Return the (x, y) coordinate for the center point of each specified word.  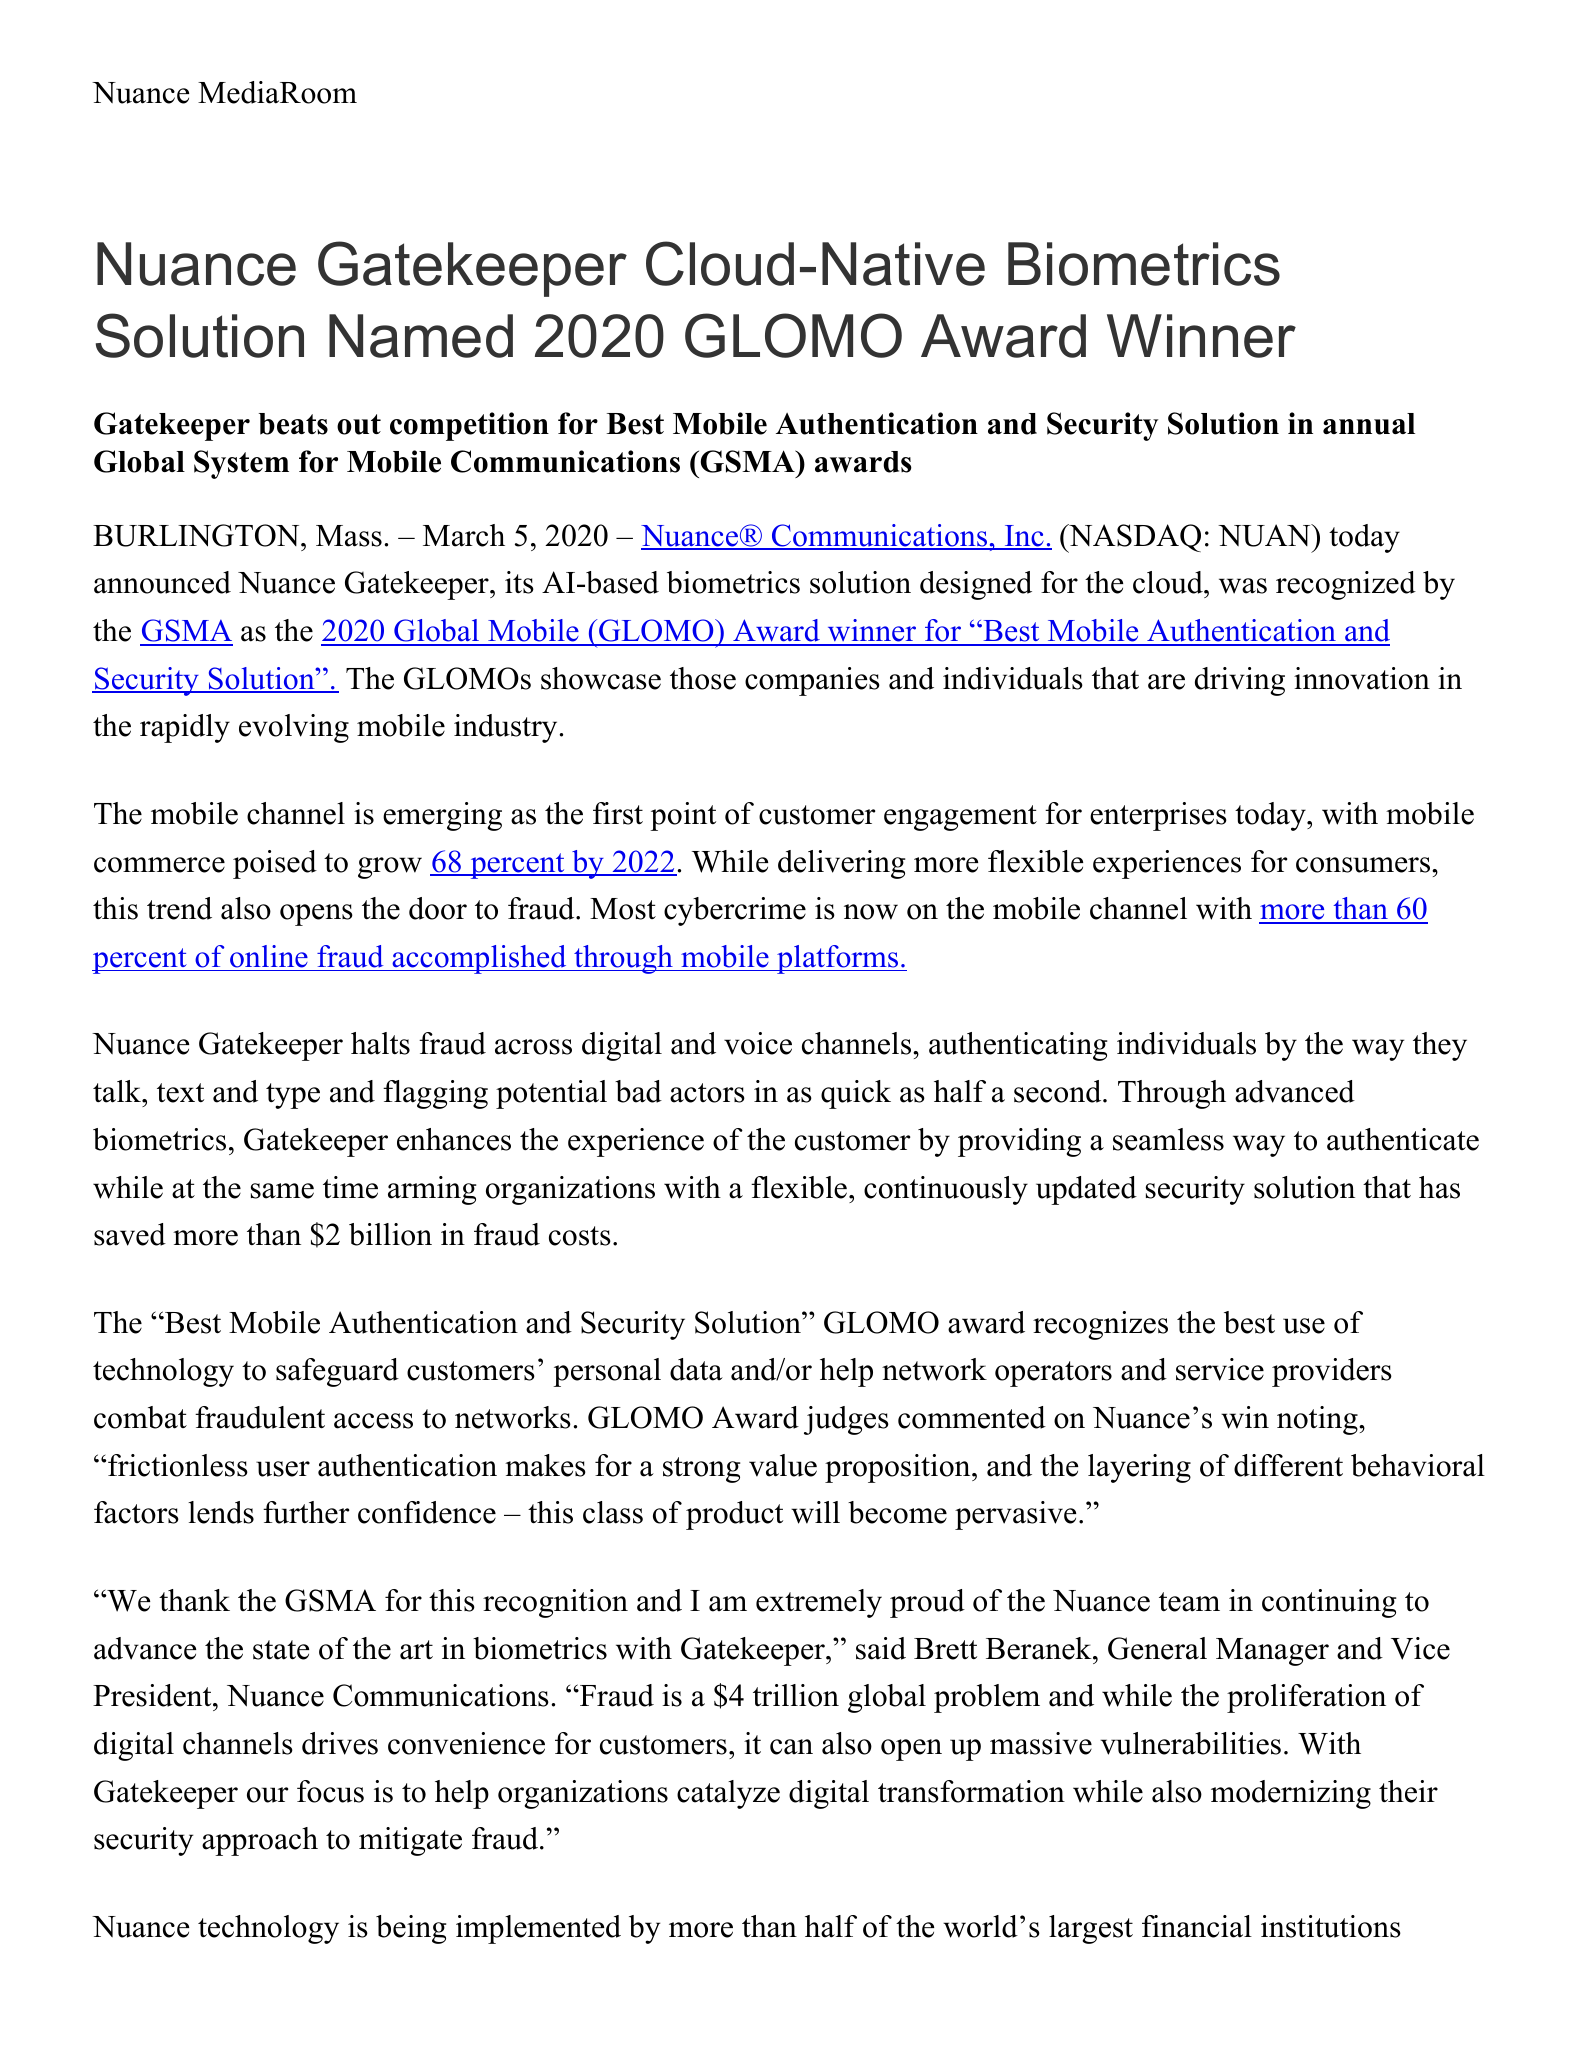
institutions (1331, 1926)
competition (469, 426)
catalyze (728, 1794)
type (293, 1096)
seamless (1168, 1139)
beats (293, 424)
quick (856, 1094)
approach (260, 1841)
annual (1369, 424)
